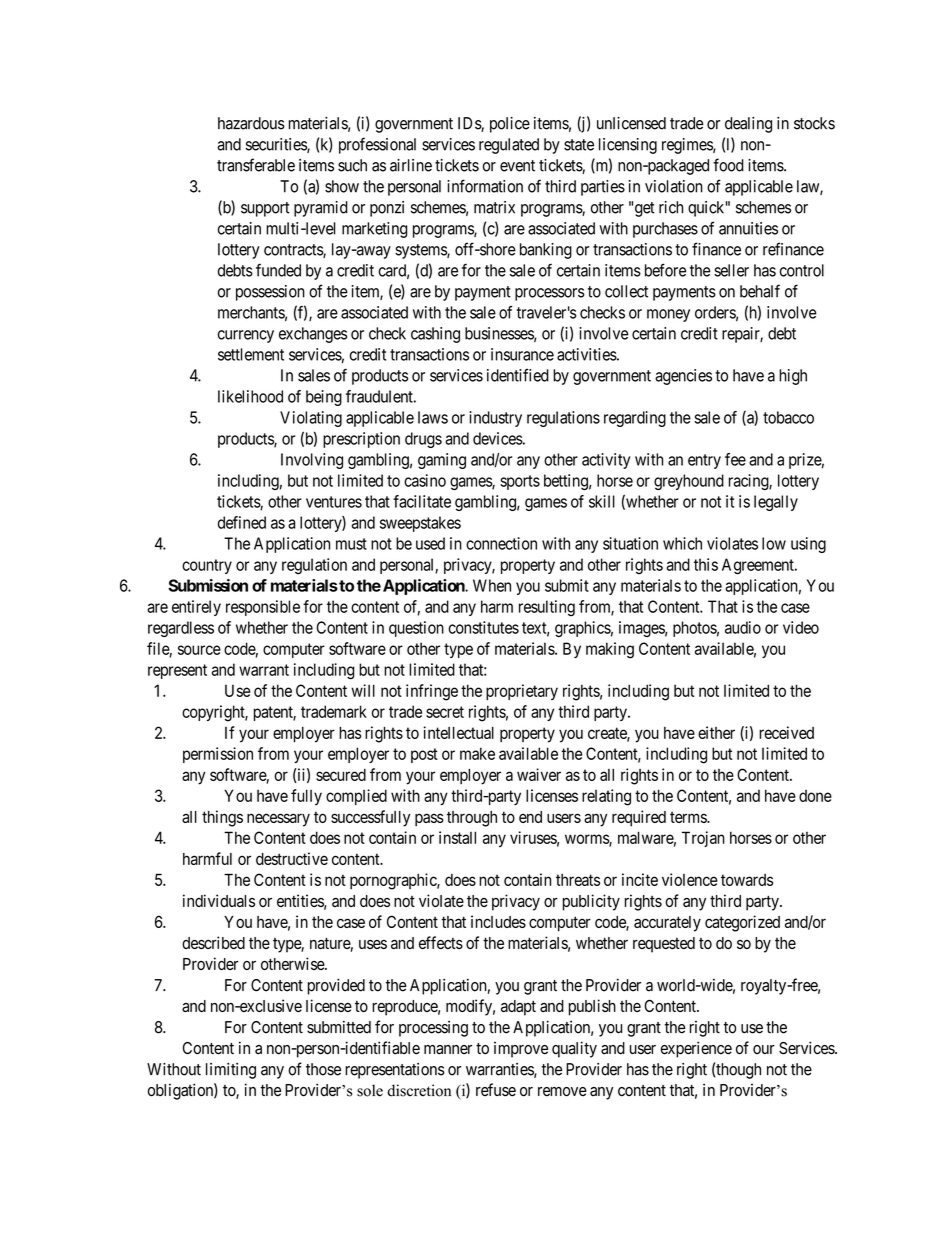 Image resolution: width=952 pixels, height=1233 pixels. I want to click on responsible, so click(263, 608).
